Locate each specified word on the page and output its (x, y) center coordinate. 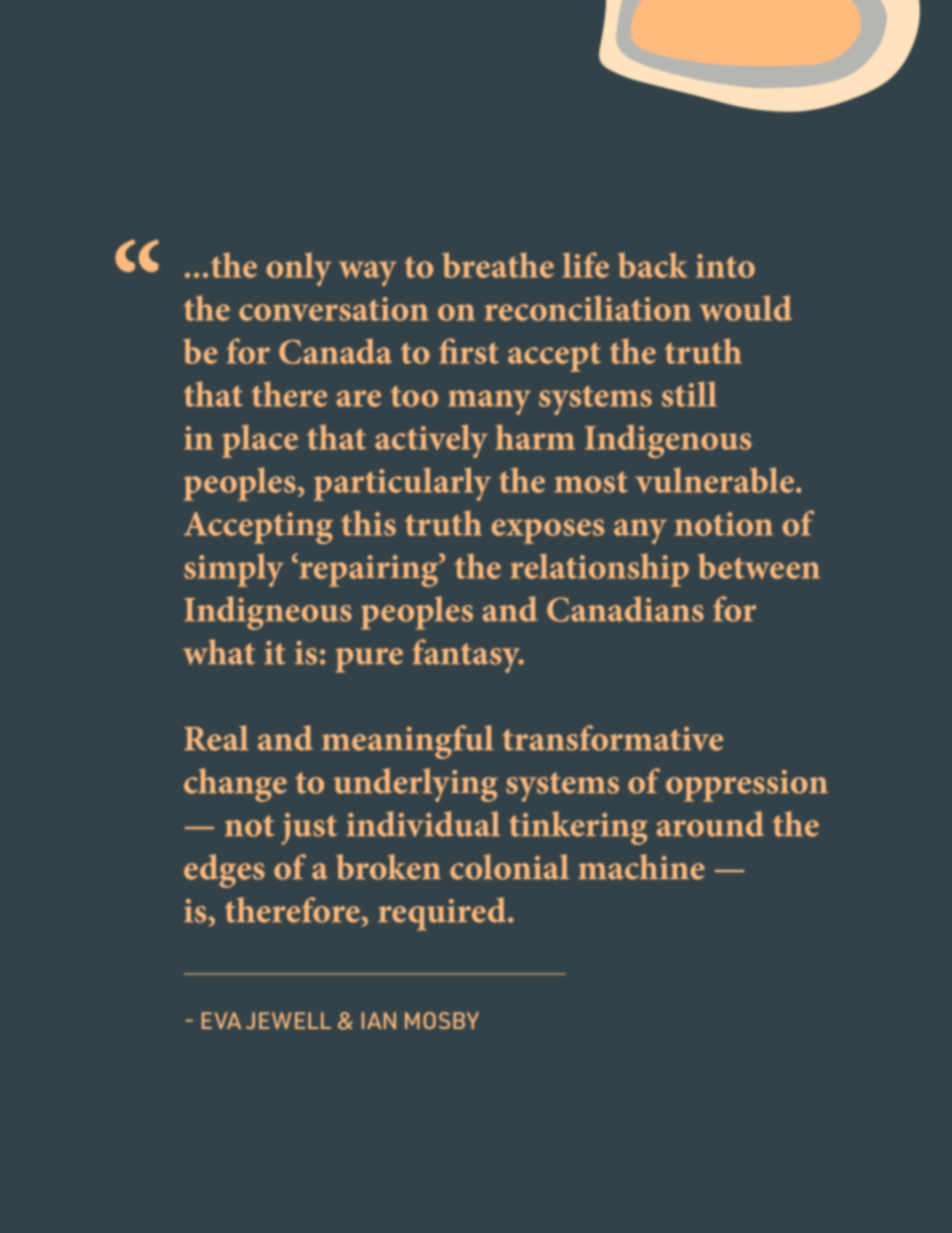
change (235, 785)
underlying (416, 785)
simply (234, 570)
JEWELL (288, 1020)
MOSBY (442, 1020)
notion (724, 524)
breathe (498, 265)
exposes (548, 531)
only (299, 269)
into (725, 266)
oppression (747, 786)
